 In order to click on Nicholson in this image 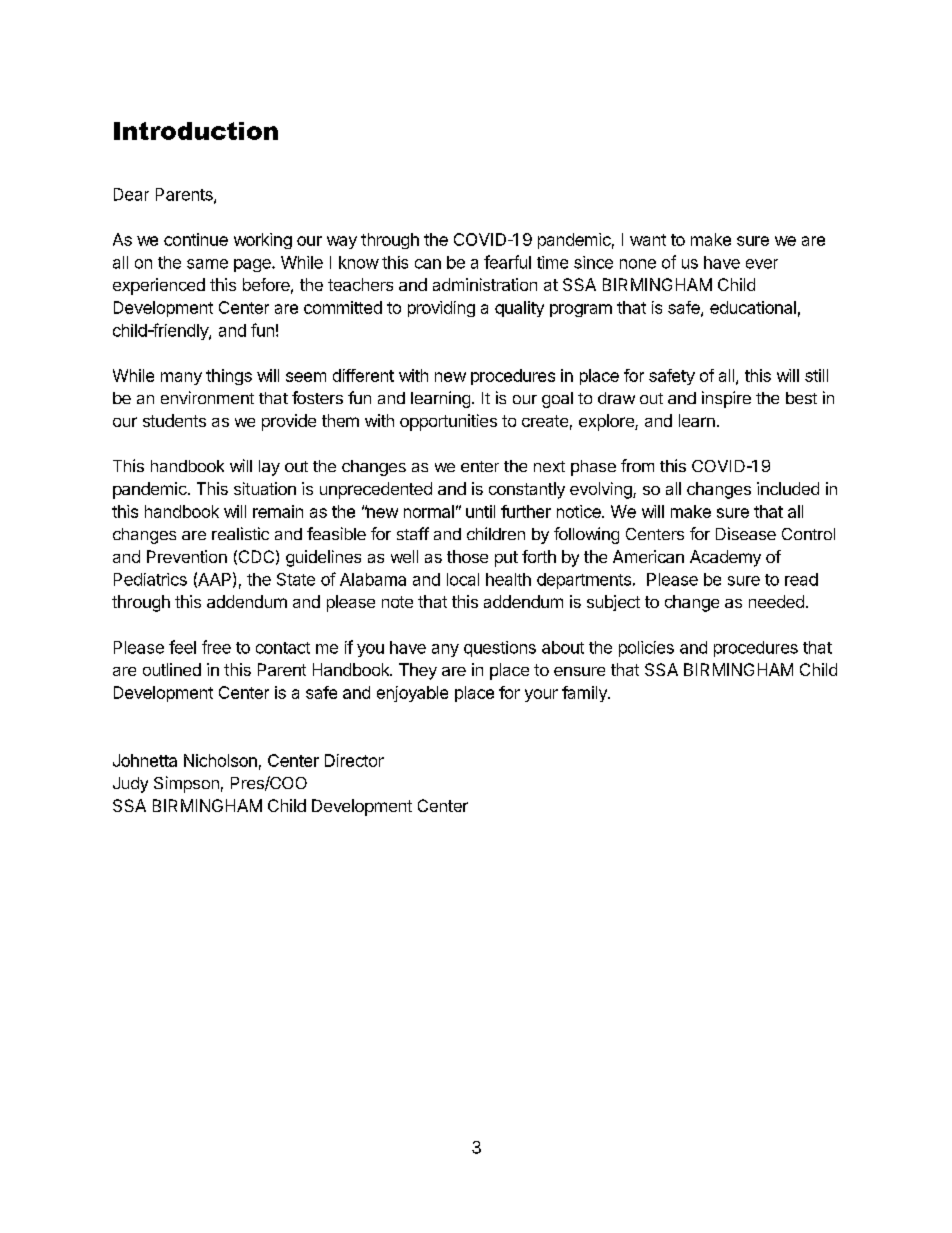, I will do `click(220, 760)`.
